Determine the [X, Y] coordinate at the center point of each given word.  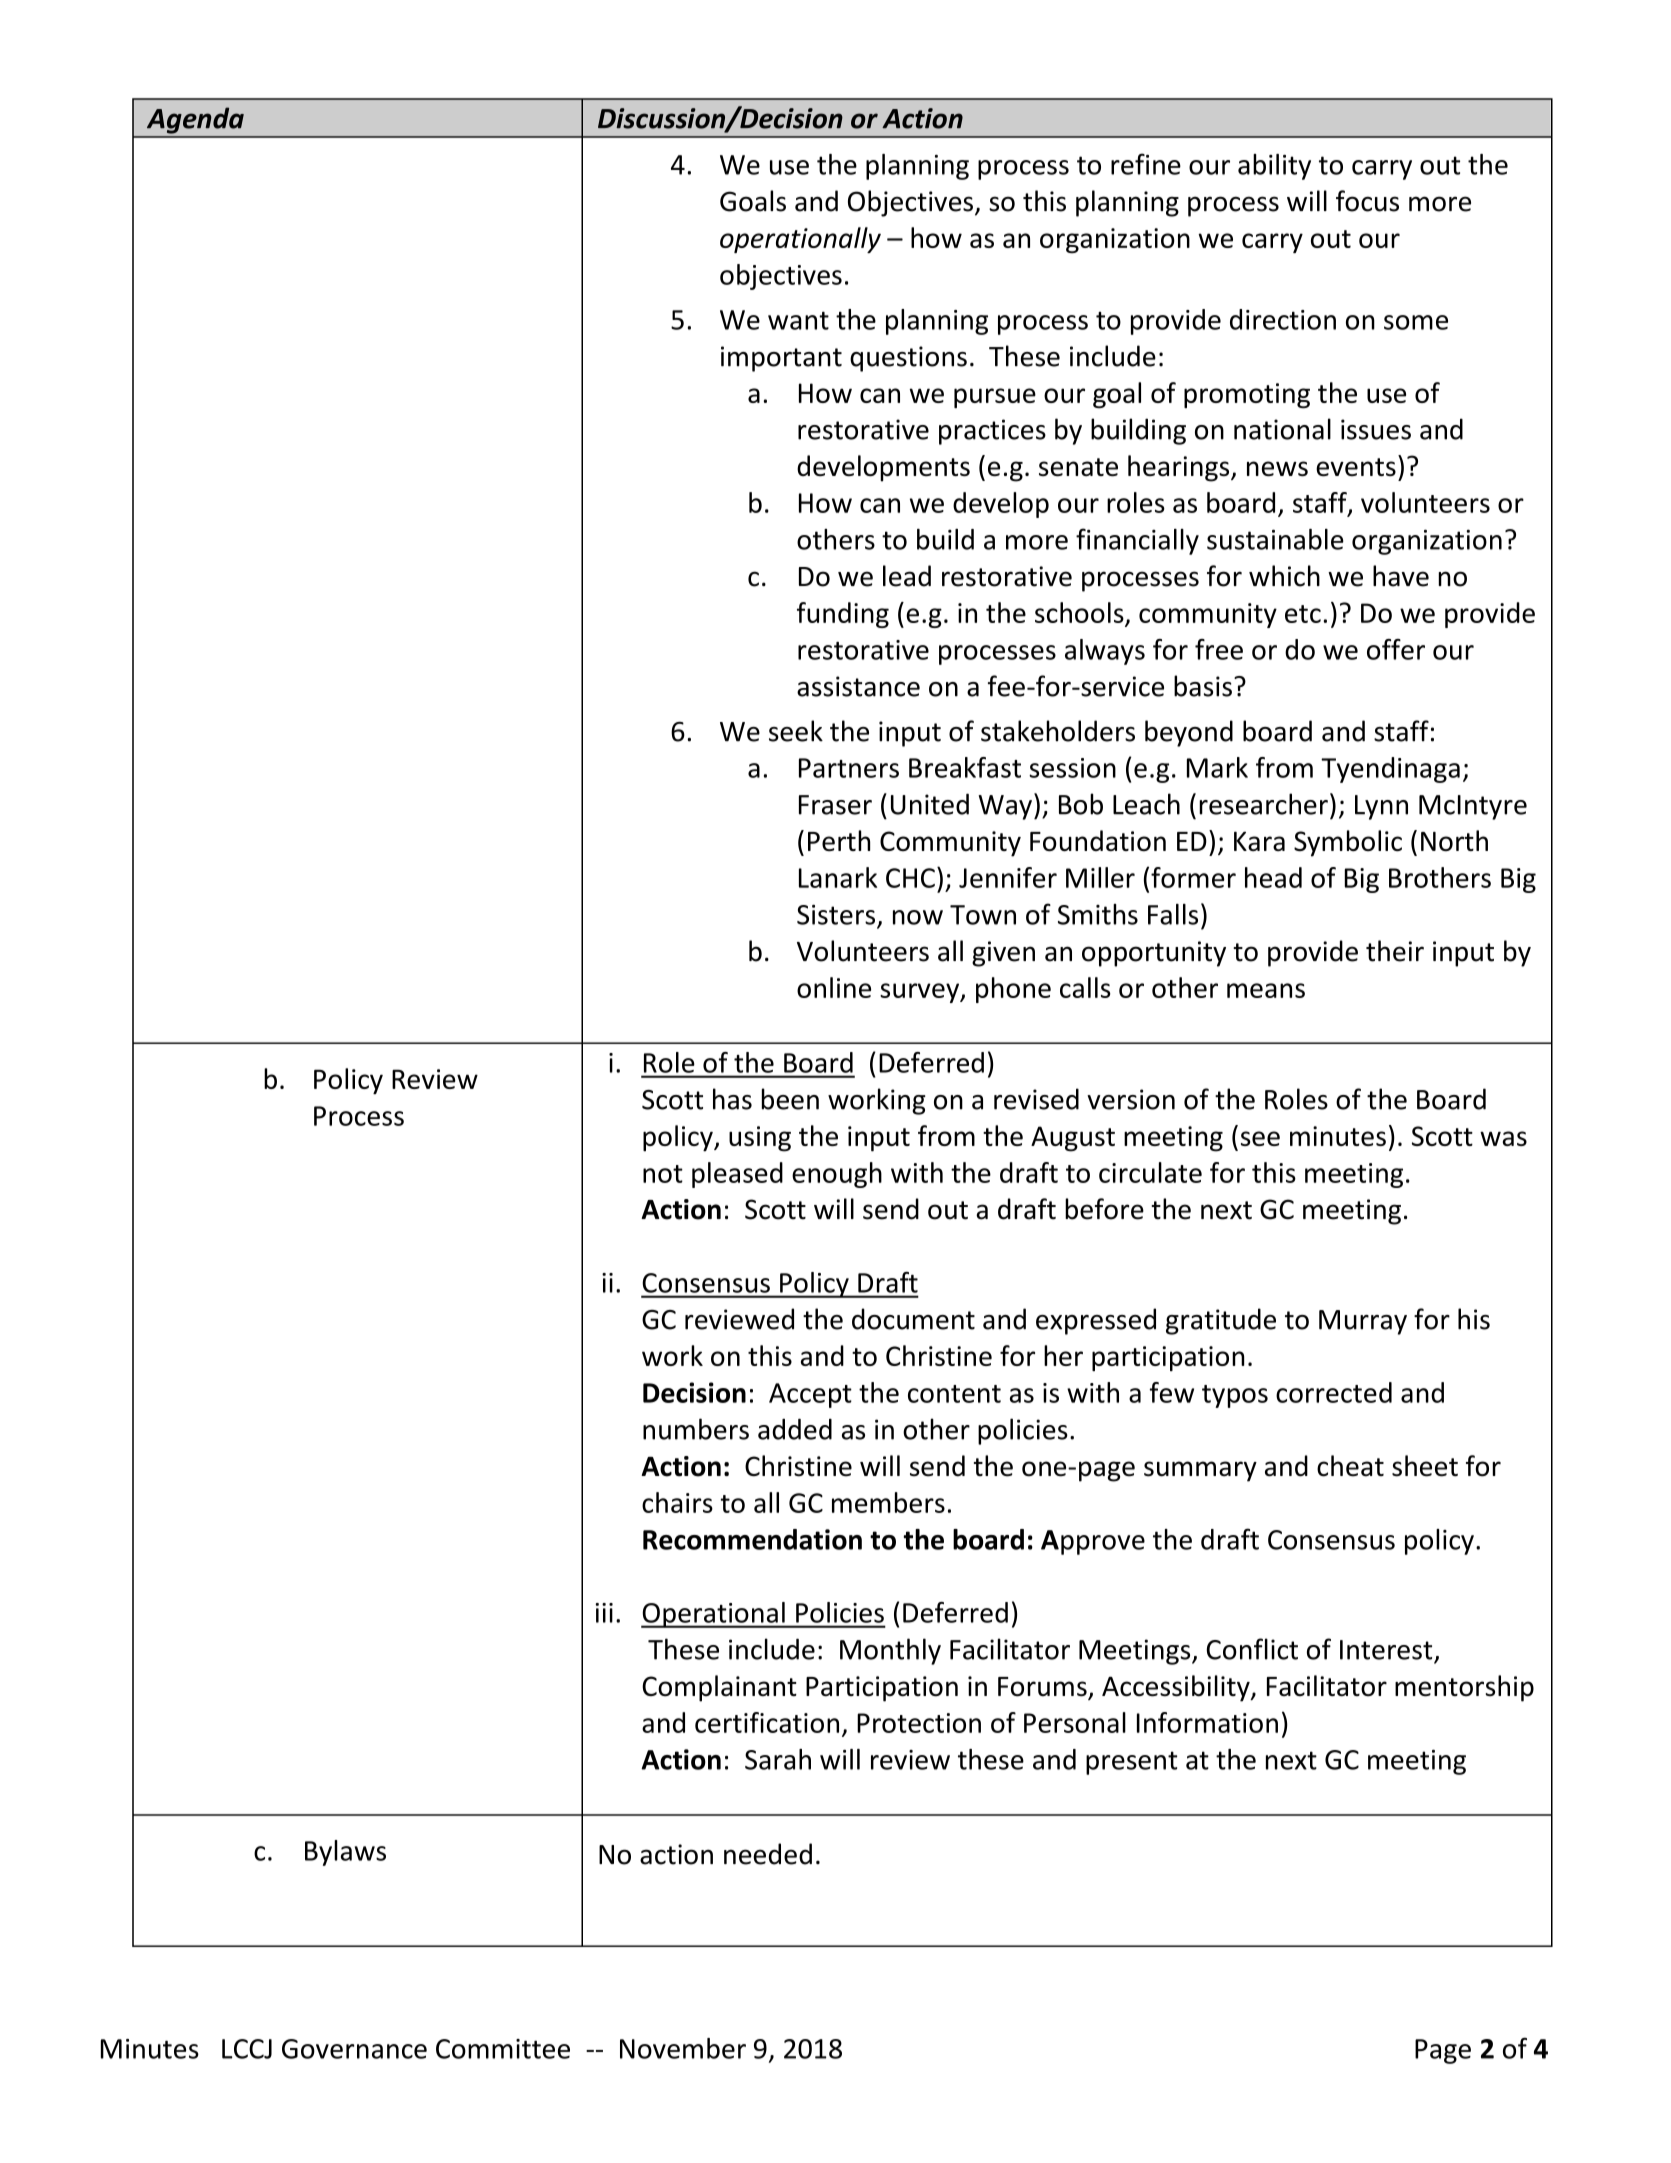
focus [1367, 201]
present [1131, 1763]
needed [768, 1854]
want [798, 320]
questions [908, 359]
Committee [503, 2049]
